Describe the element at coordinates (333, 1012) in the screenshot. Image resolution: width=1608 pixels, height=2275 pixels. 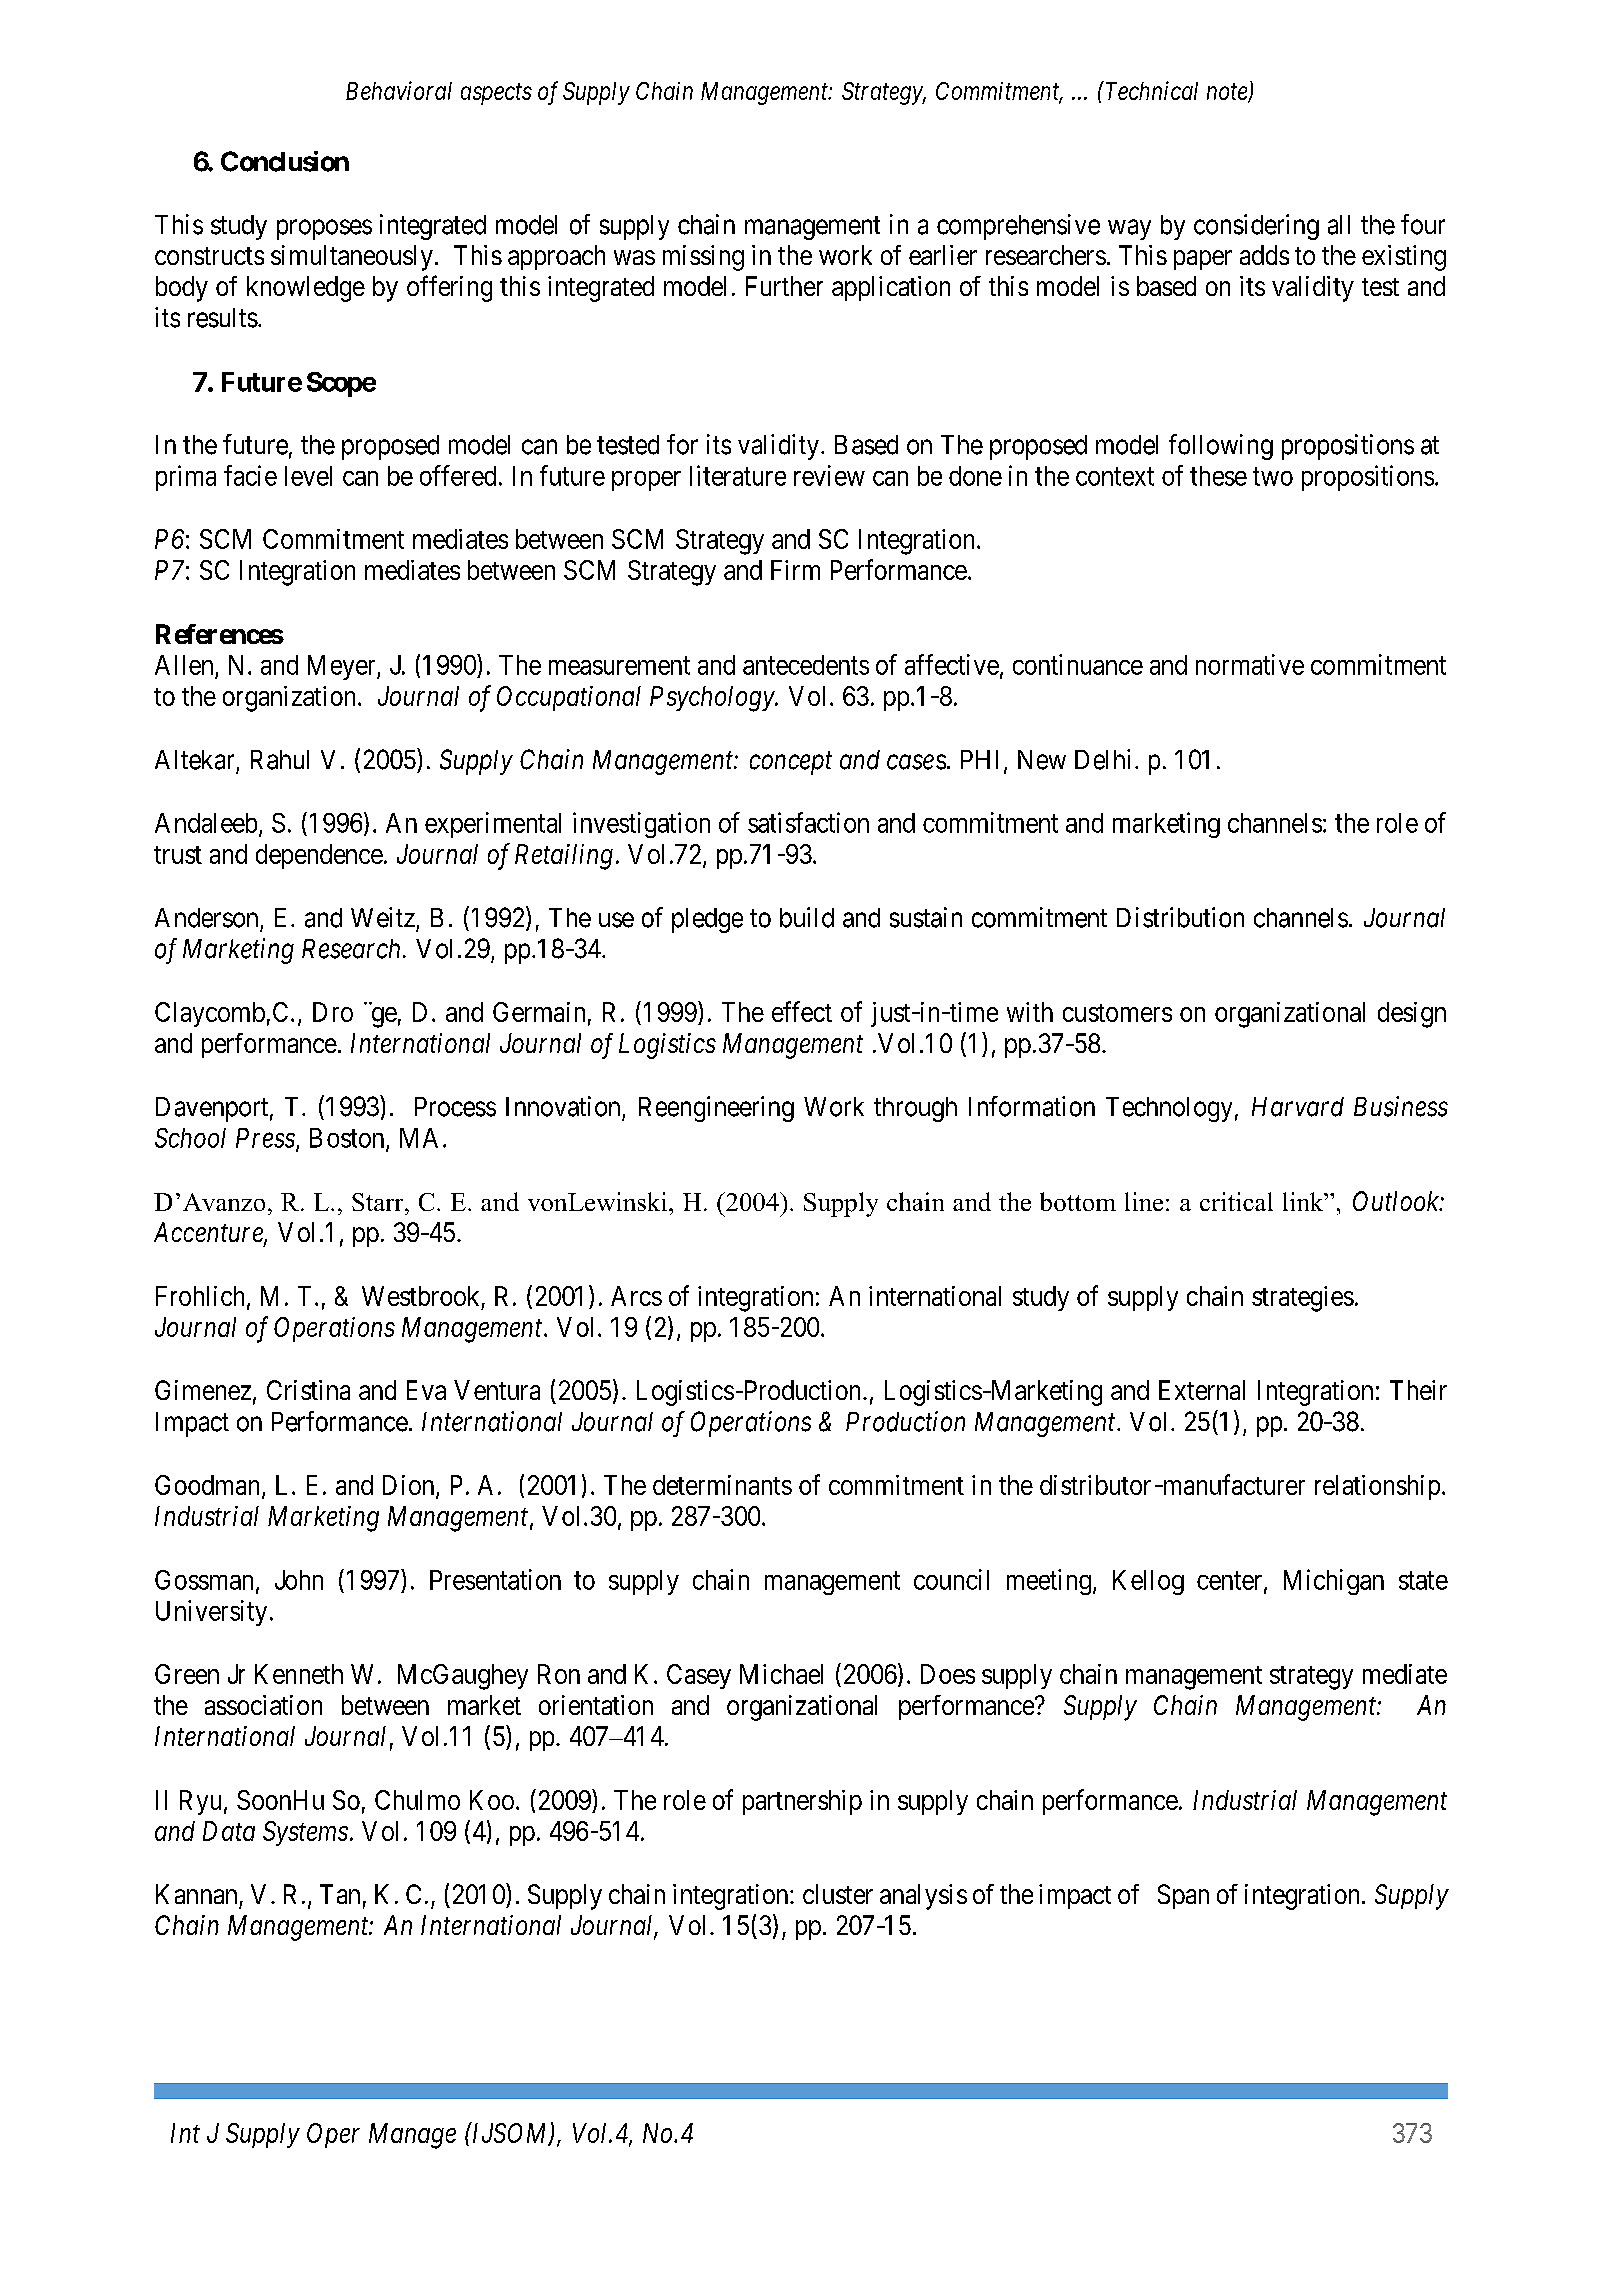
I see `Dro` at that location.
